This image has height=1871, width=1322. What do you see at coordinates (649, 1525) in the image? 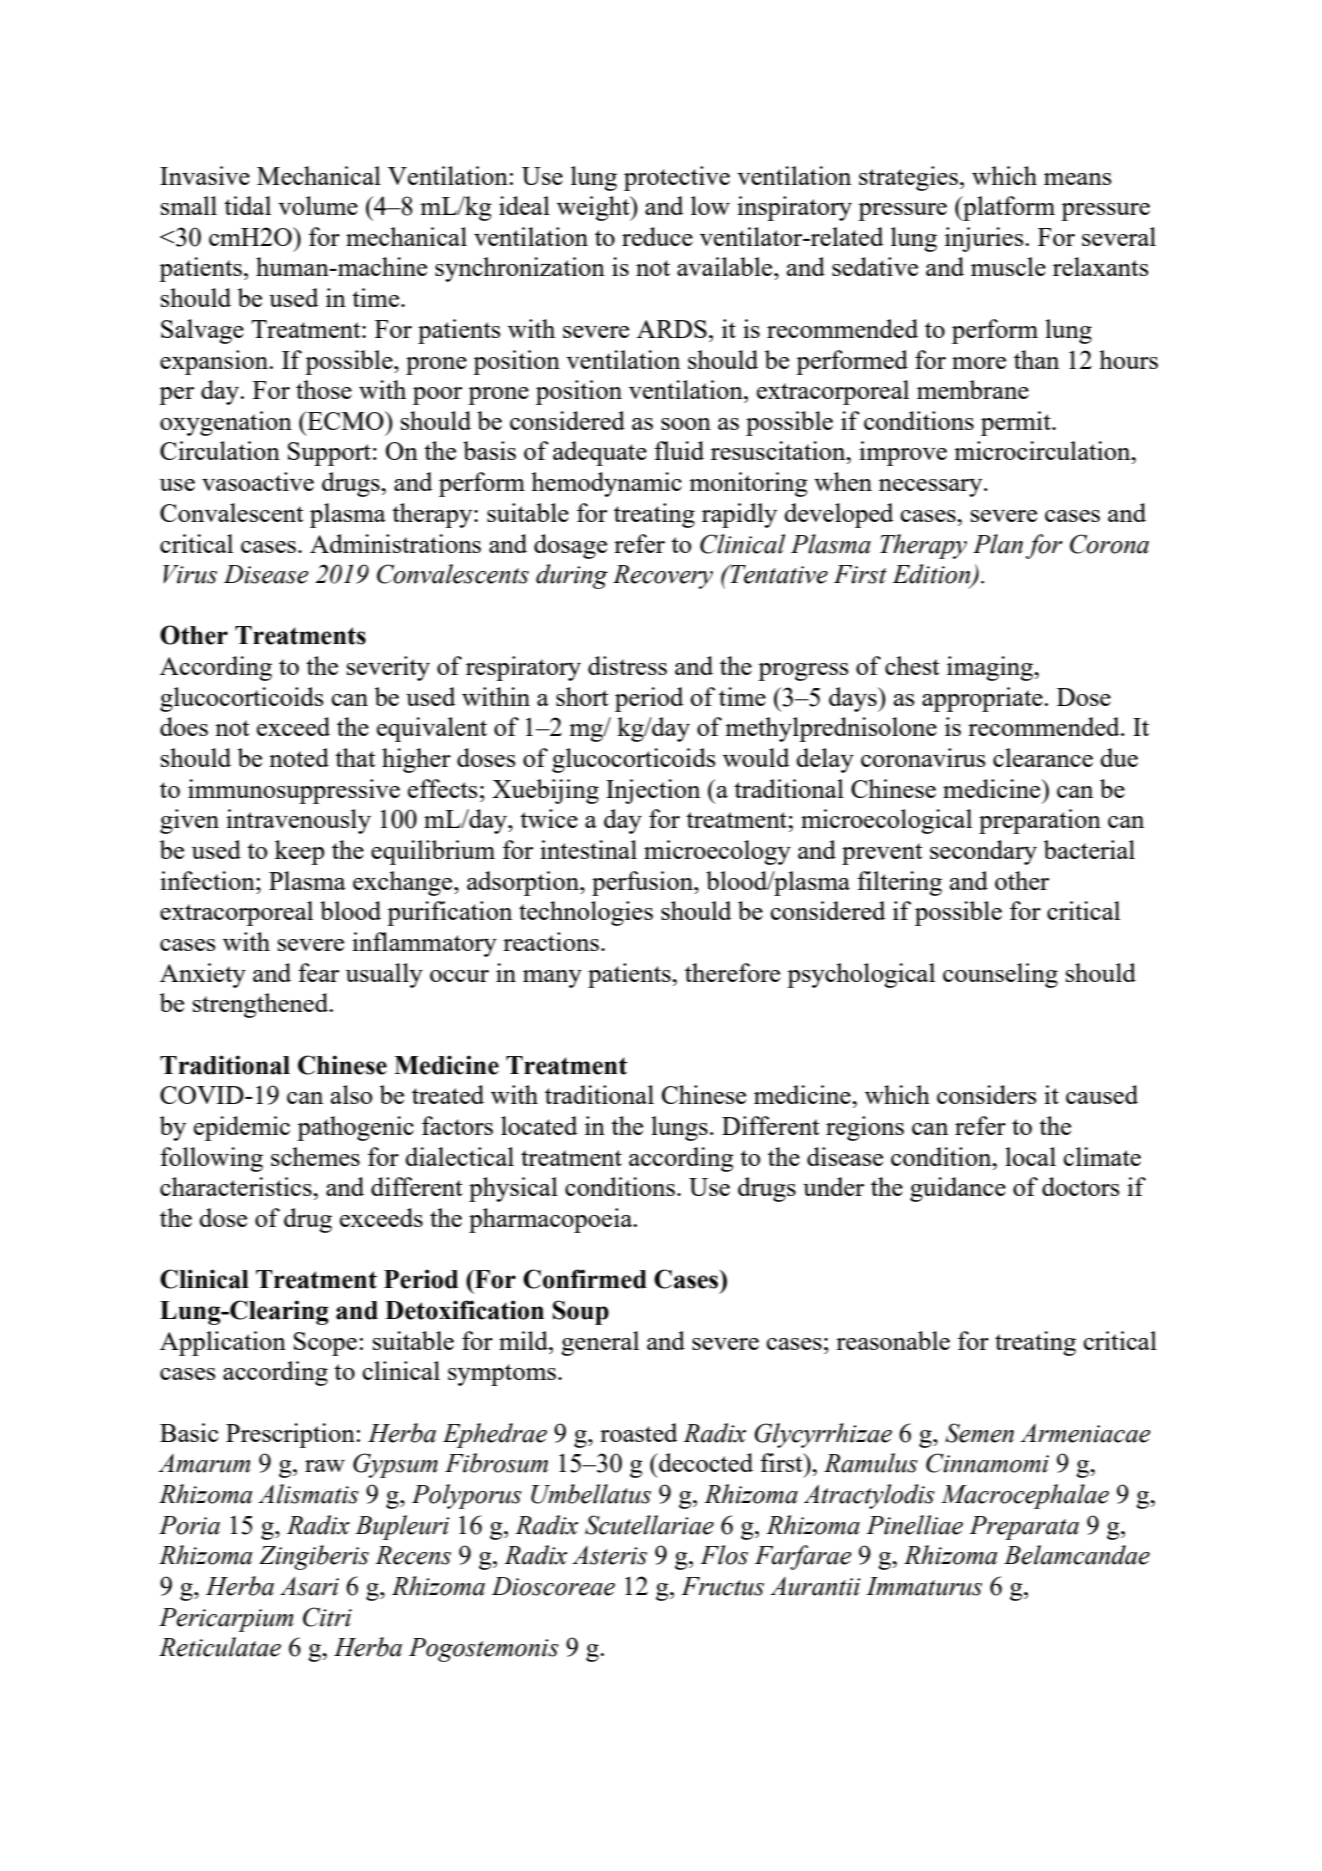
I see `Scutellariae` at bounding box center [649, 1525].
